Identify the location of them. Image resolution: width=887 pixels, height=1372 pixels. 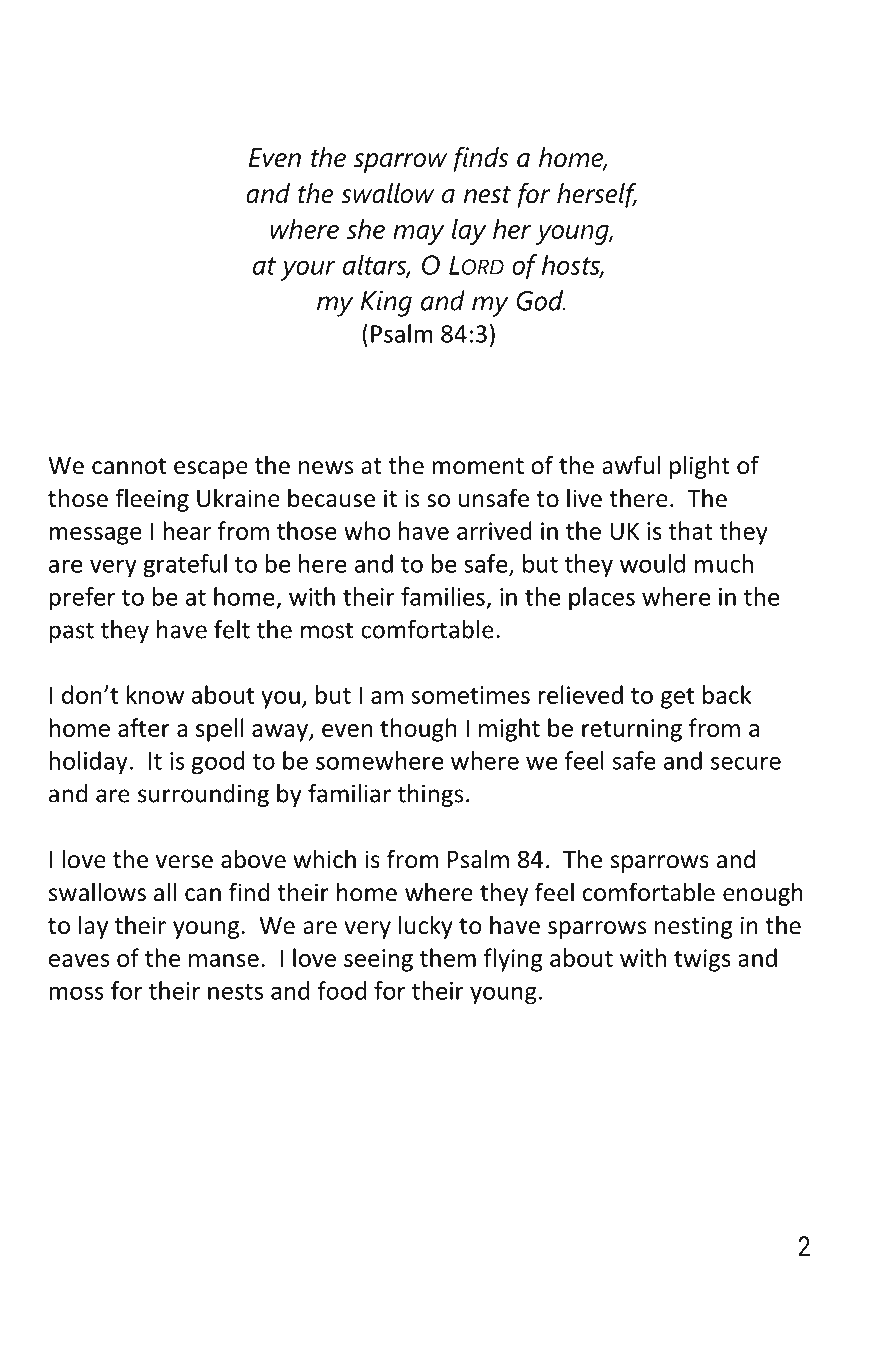
(448, 957).
